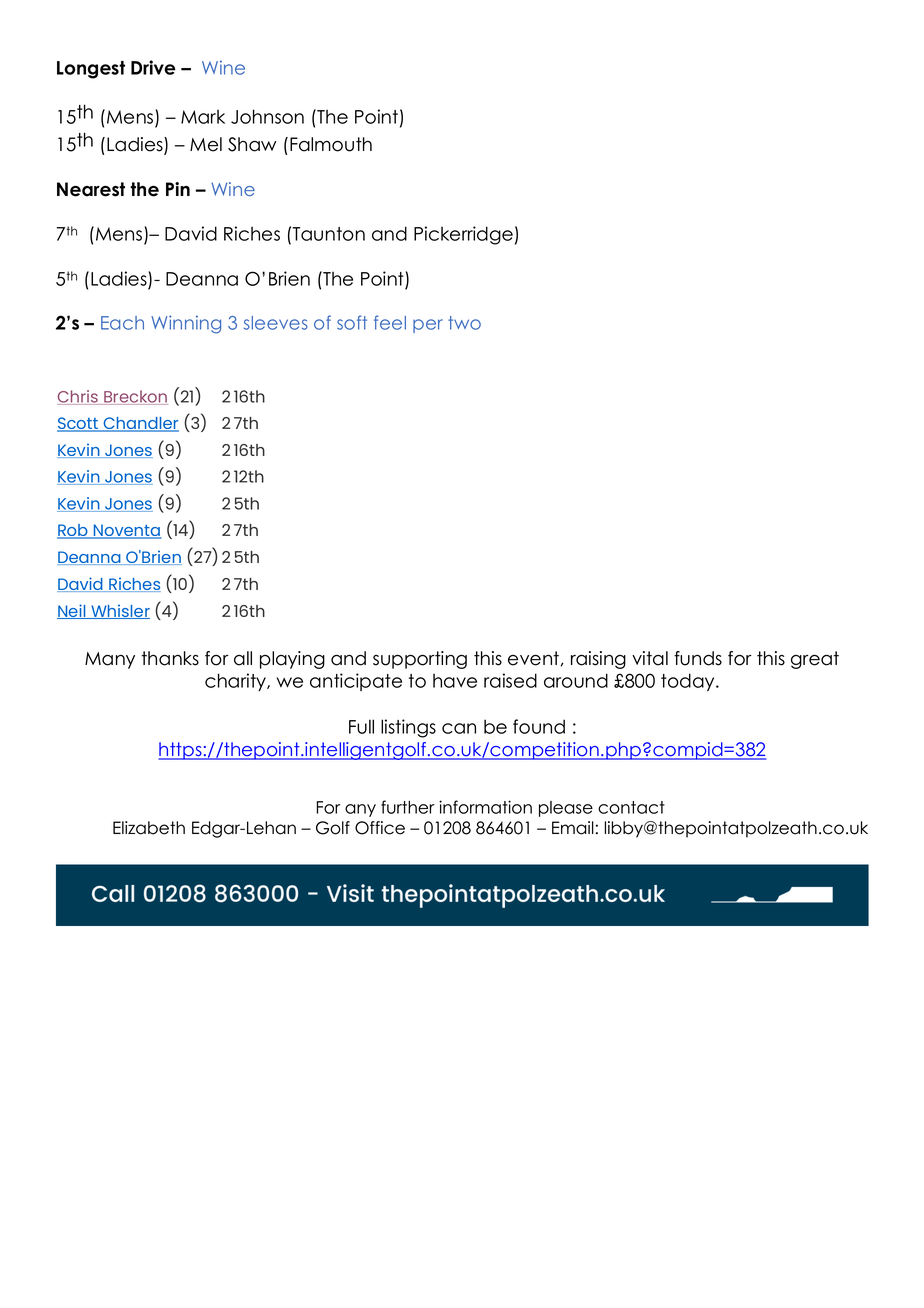 This image has width=924, height=1308. What do you see at coordinates (267, 116) in the image?
I see `Johnson` at bounding box center [267, 116].
